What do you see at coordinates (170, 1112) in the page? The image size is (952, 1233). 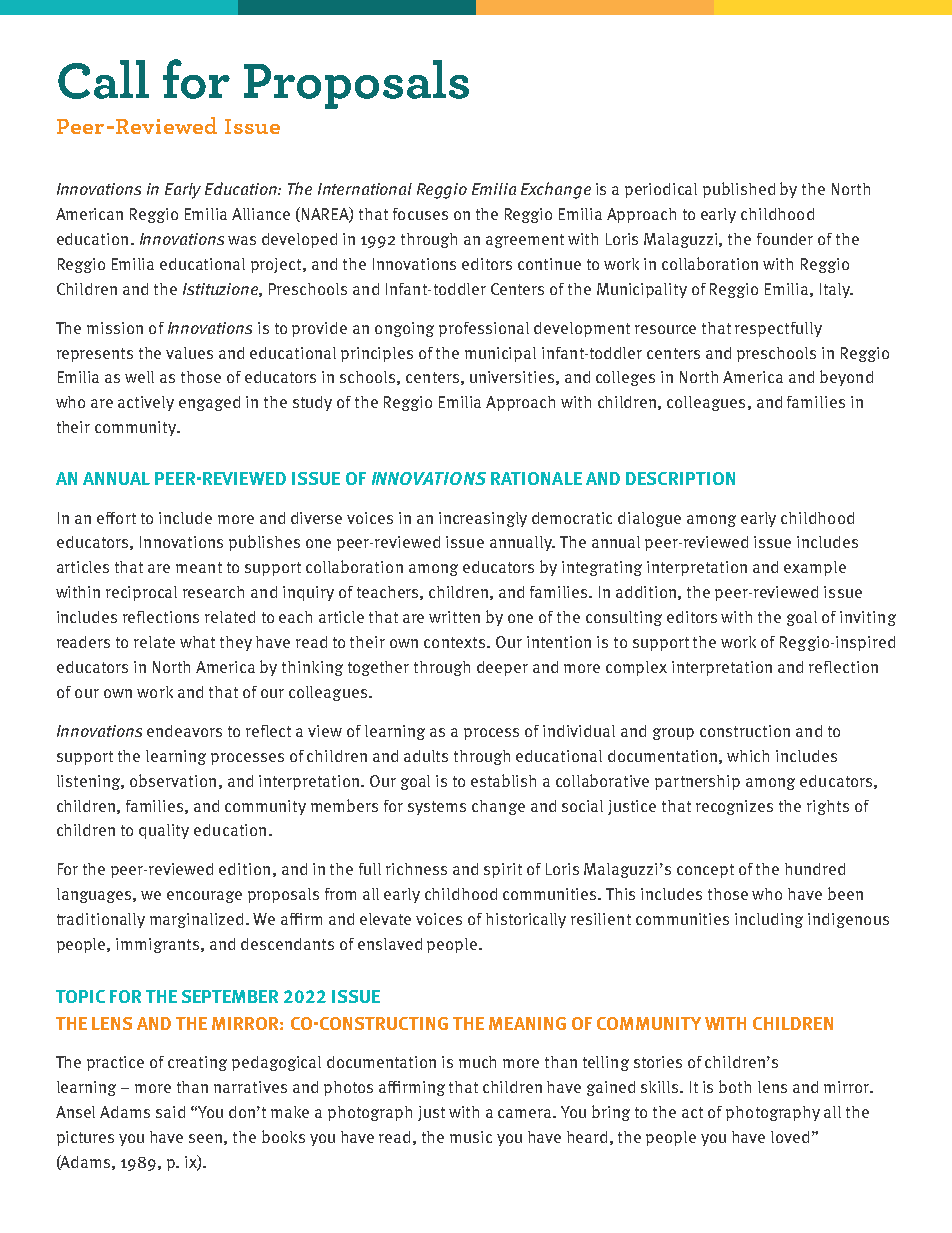 I see `said` at bounding box center [170, 1112].
